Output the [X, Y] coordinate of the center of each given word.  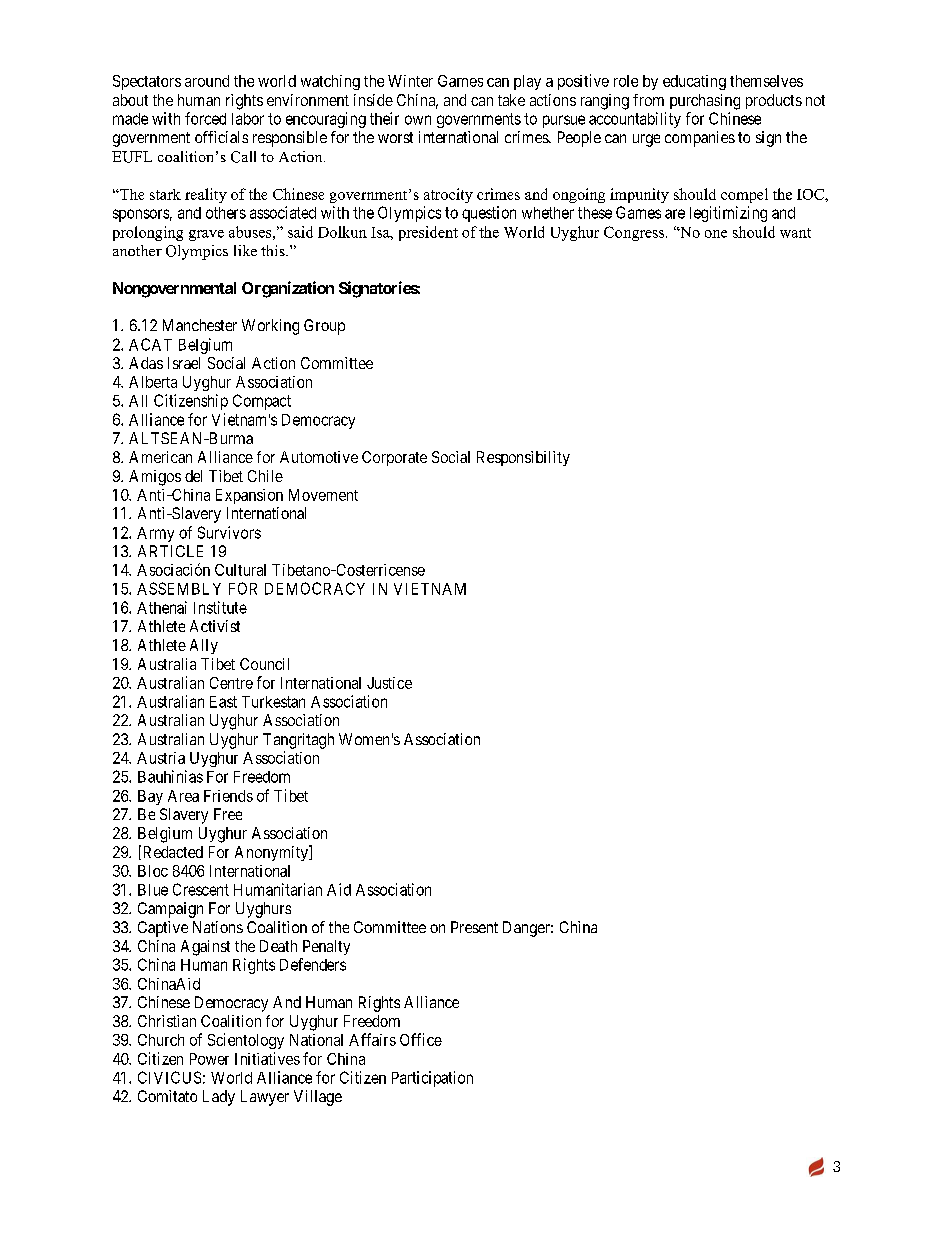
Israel [184, 363]
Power [209, 1059]
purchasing [705, 102]
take [511, 100]
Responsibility [523, 458]
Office [421, 1039]
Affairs [372, 1039]
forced [205, 118]
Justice [389, 683]
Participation [432, 1079]
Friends [228, 796]
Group [324, 327]
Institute [220, 607]
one [716, 234]
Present [474, 927]
